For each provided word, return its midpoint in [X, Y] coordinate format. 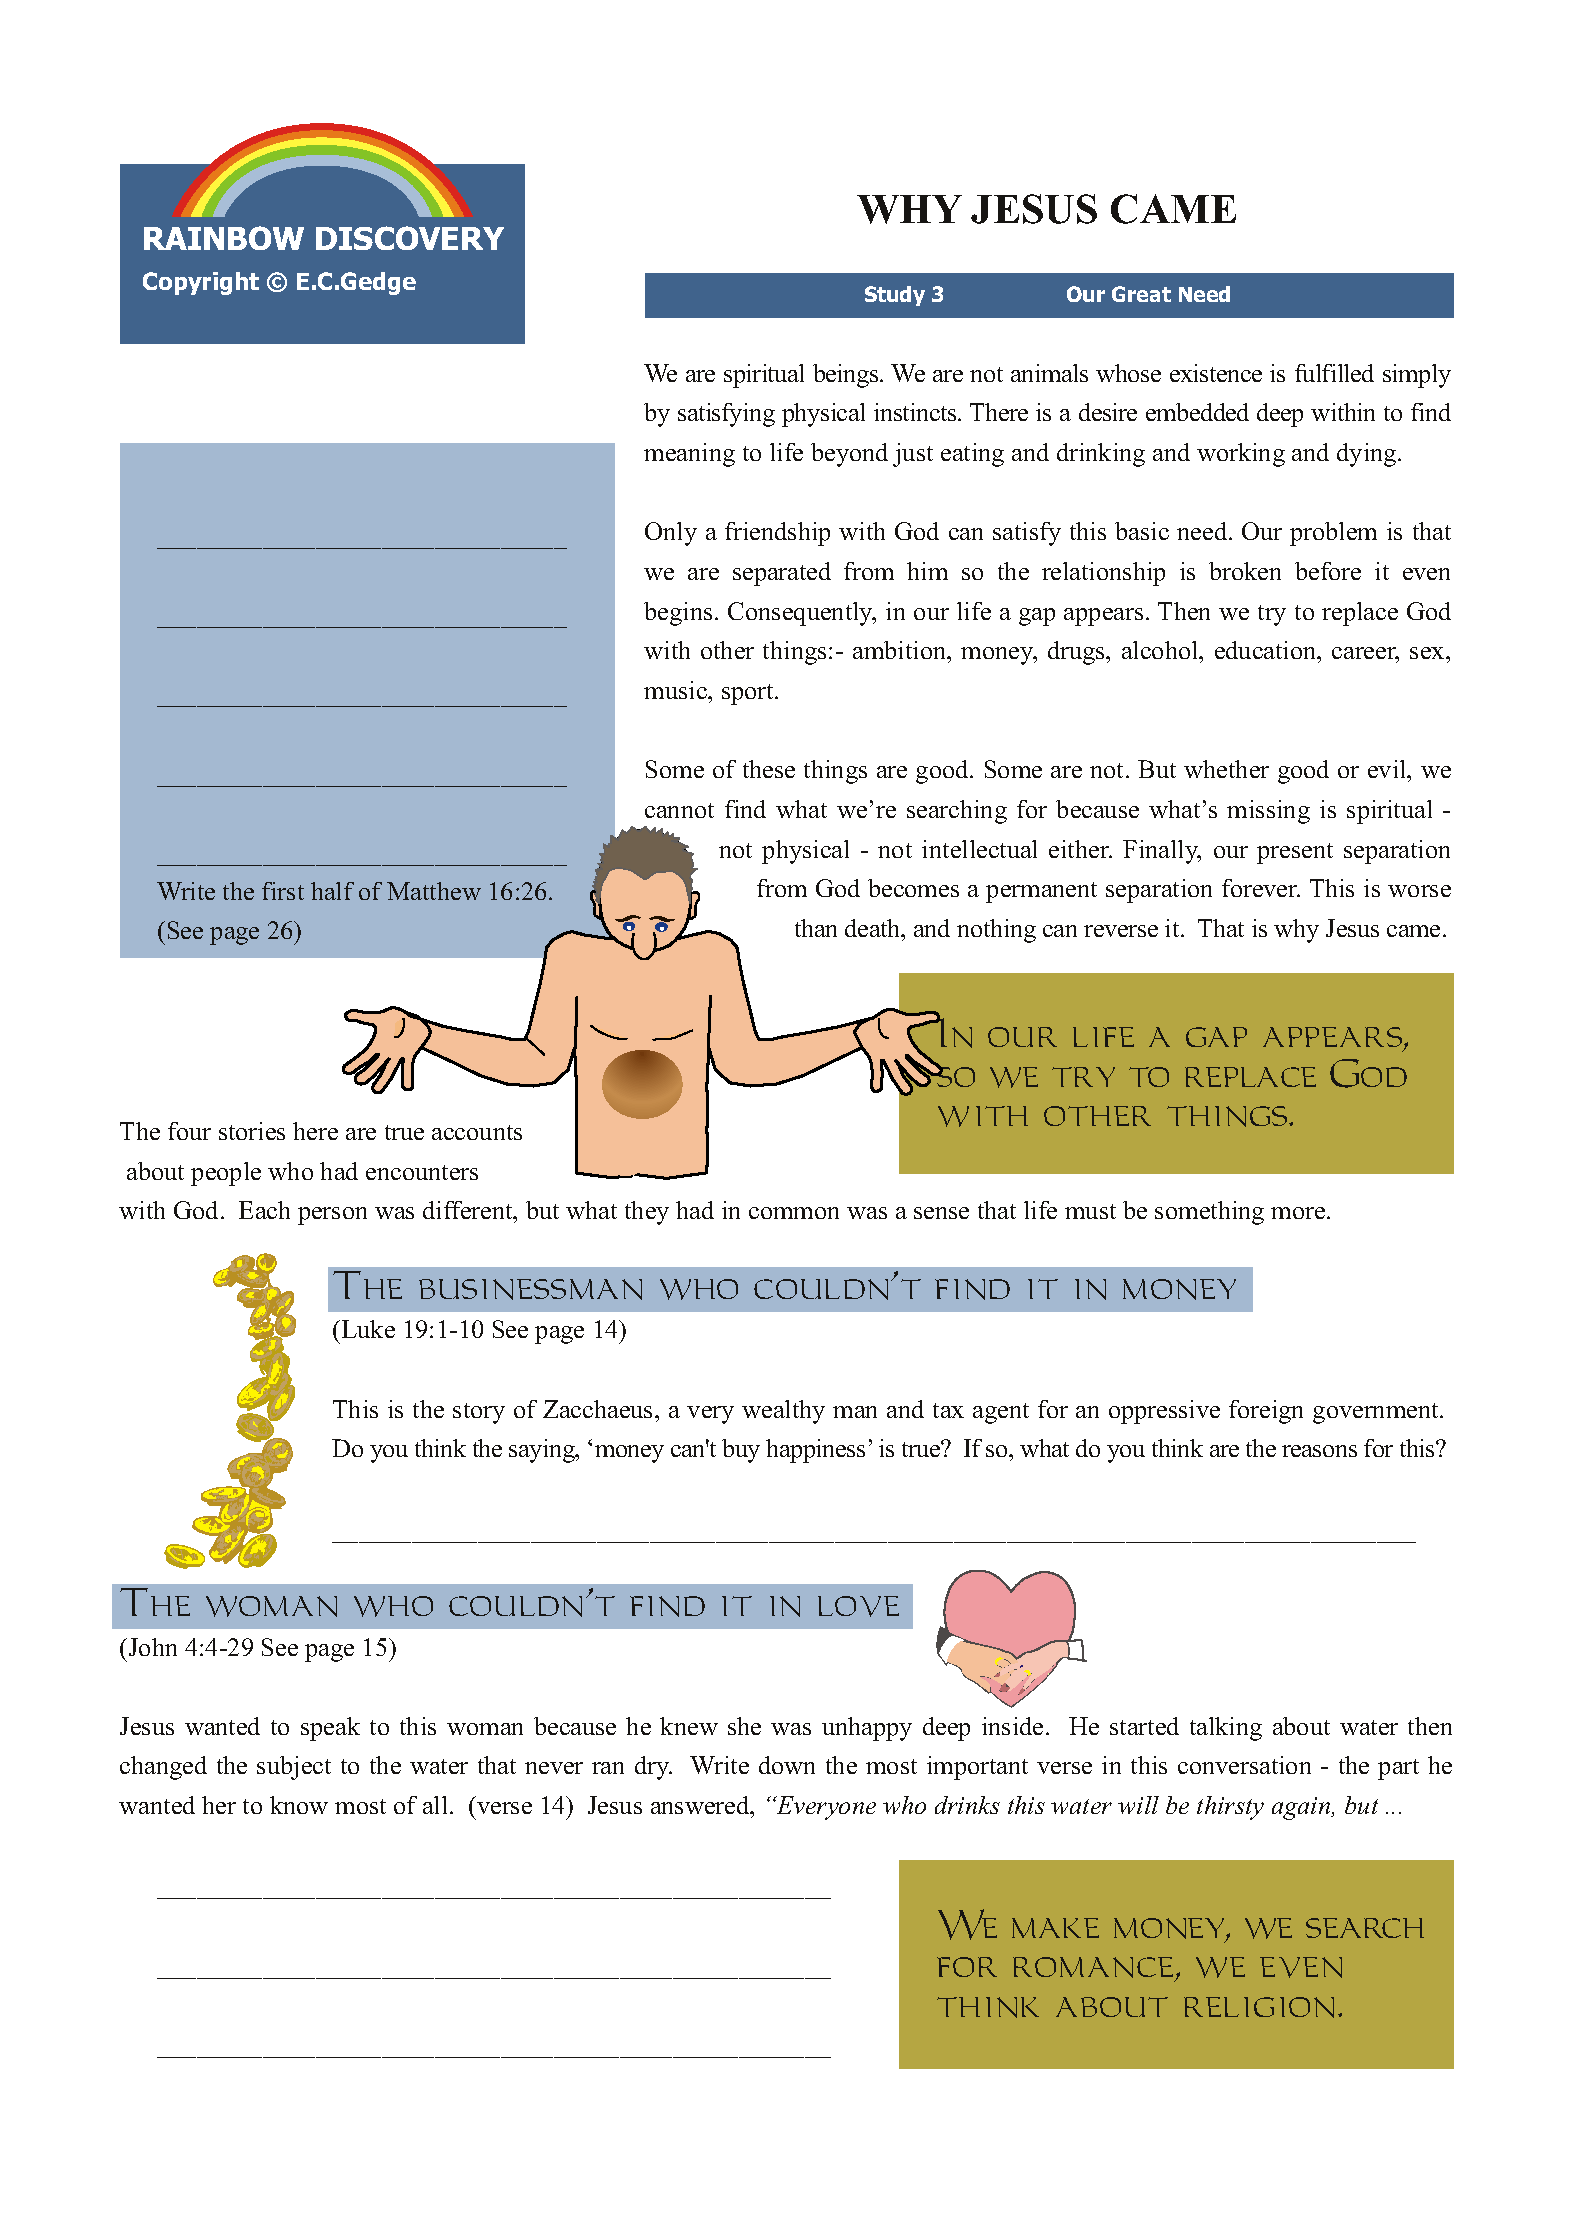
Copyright [201, 283]
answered [701, 1805]
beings [847, 376]
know [299, 1805]
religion [1259, 2007]
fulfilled [1334, 373]
